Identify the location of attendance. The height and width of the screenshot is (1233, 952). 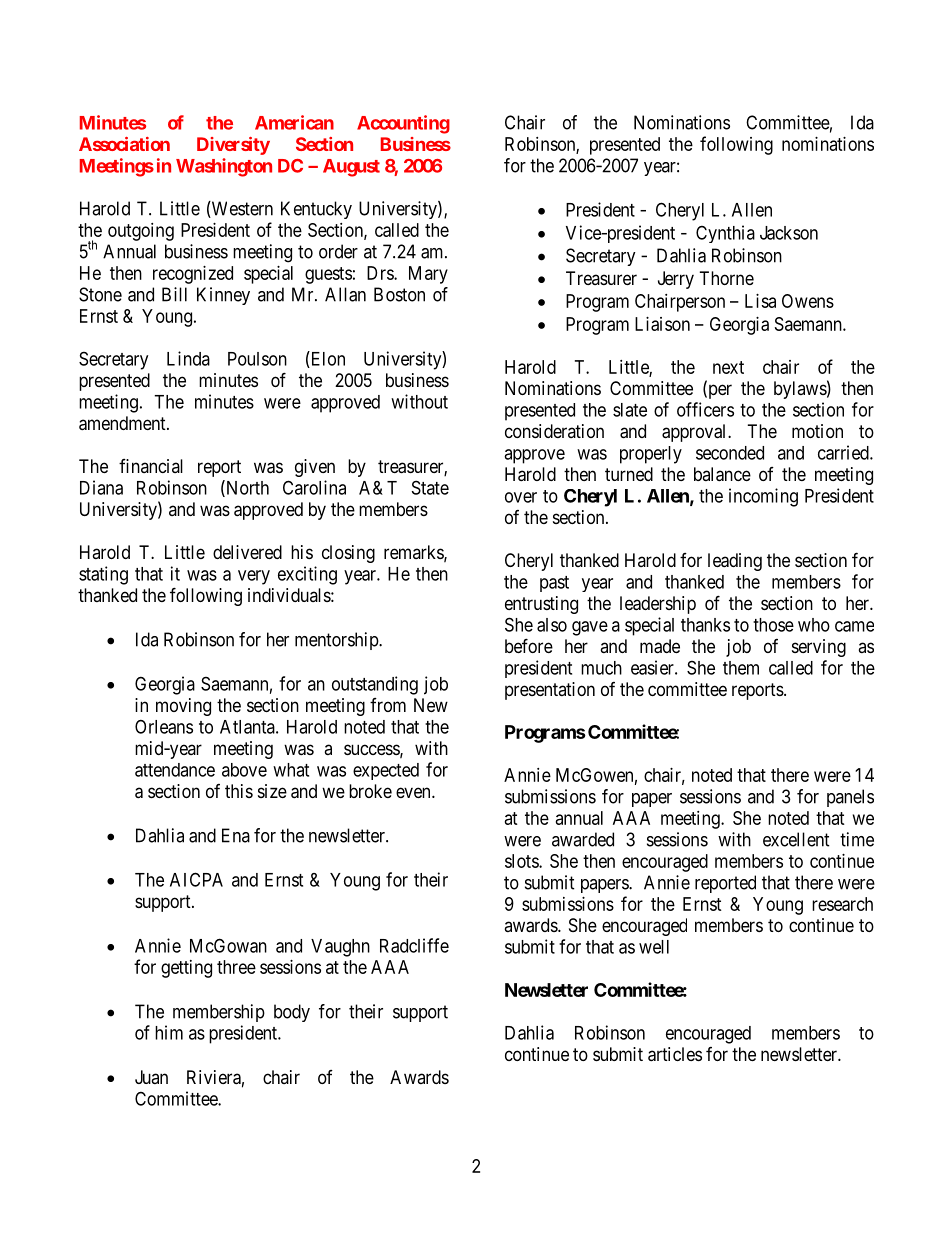
(175, 770).
